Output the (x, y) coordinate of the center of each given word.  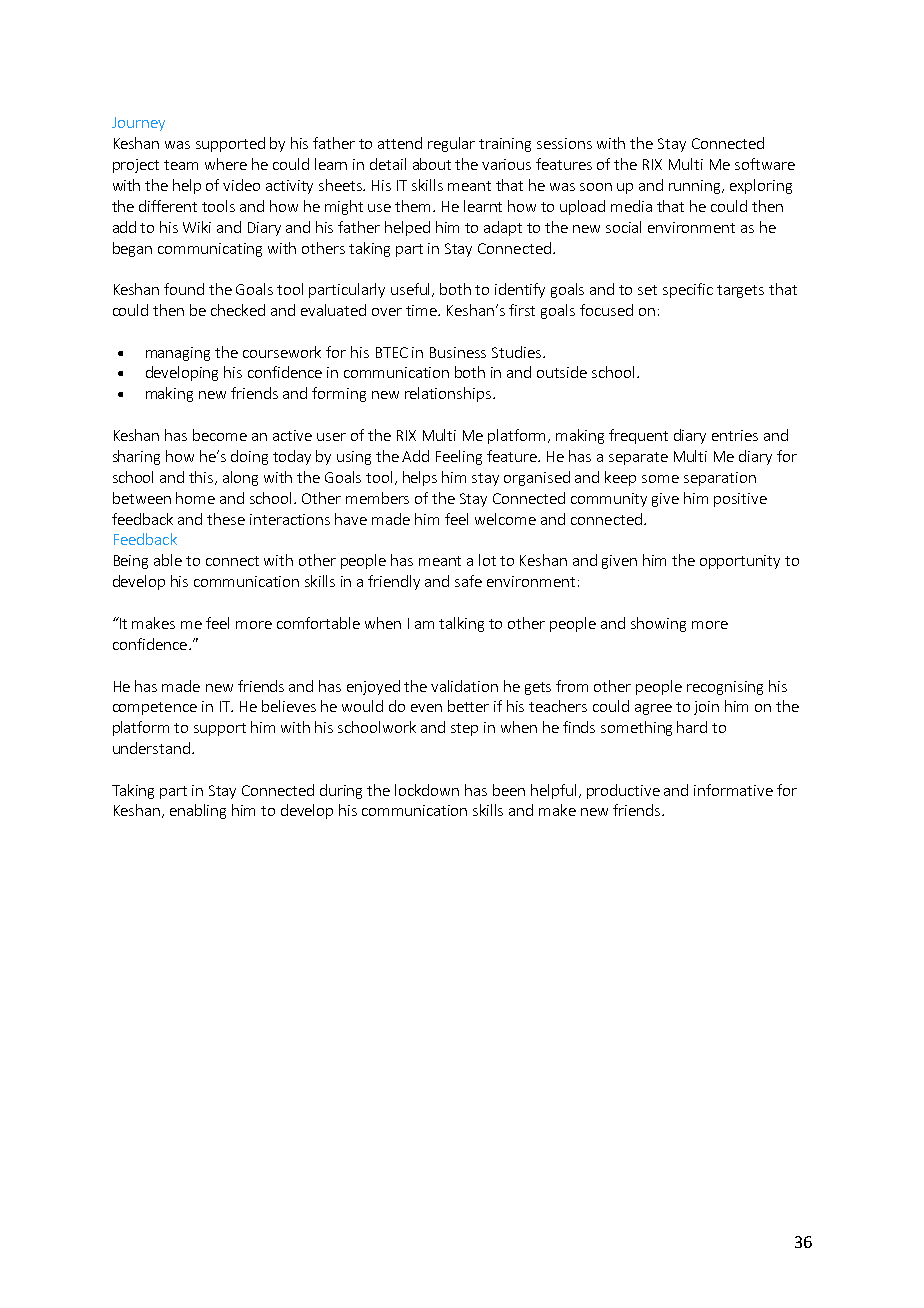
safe (468, 581)
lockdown (427, 790)
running (696, 187)
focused (606, 310)
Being (131, 562)
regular (451, 144)
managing (178, 354)
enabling (198, 811)
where (226, 164)
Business (458, 352)
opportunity (740, 562)
